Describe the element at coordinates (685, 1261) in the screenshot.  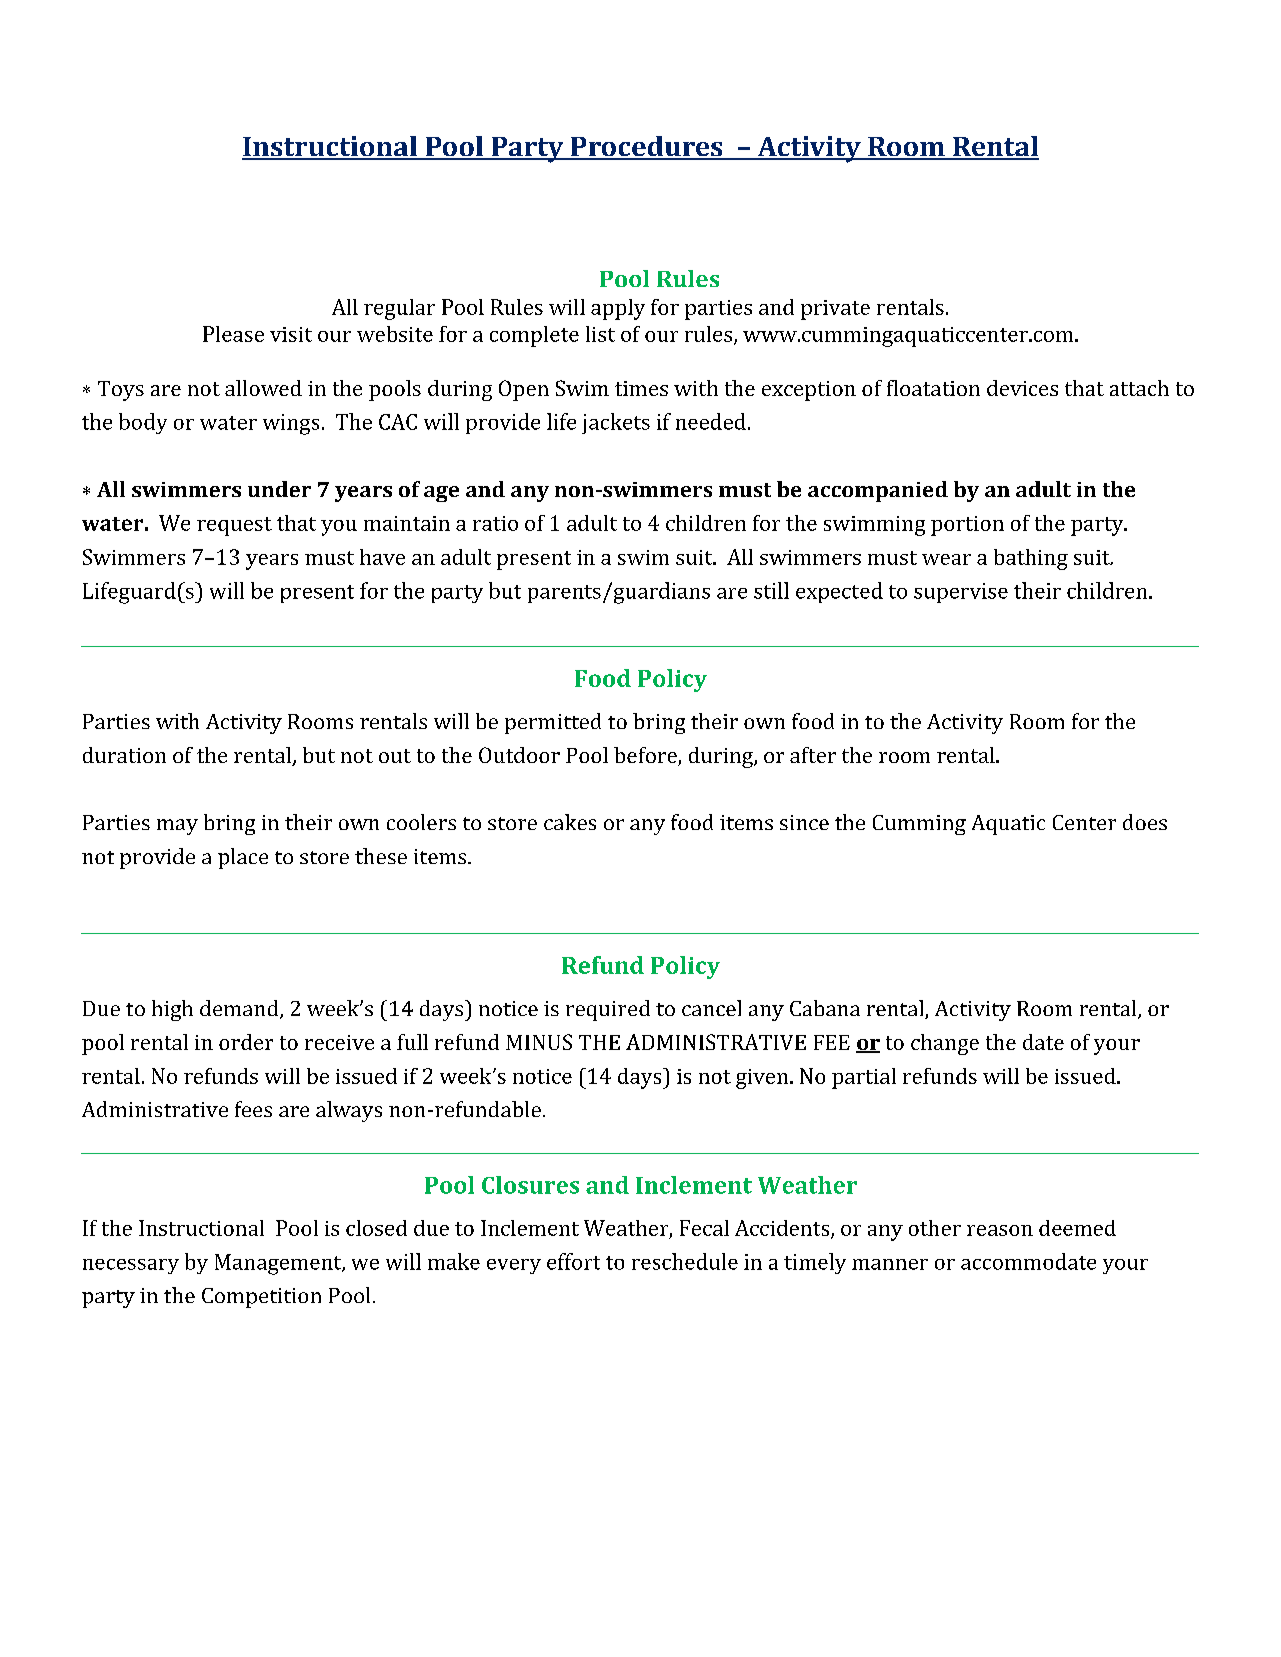
I see `reschedule` at that location.
